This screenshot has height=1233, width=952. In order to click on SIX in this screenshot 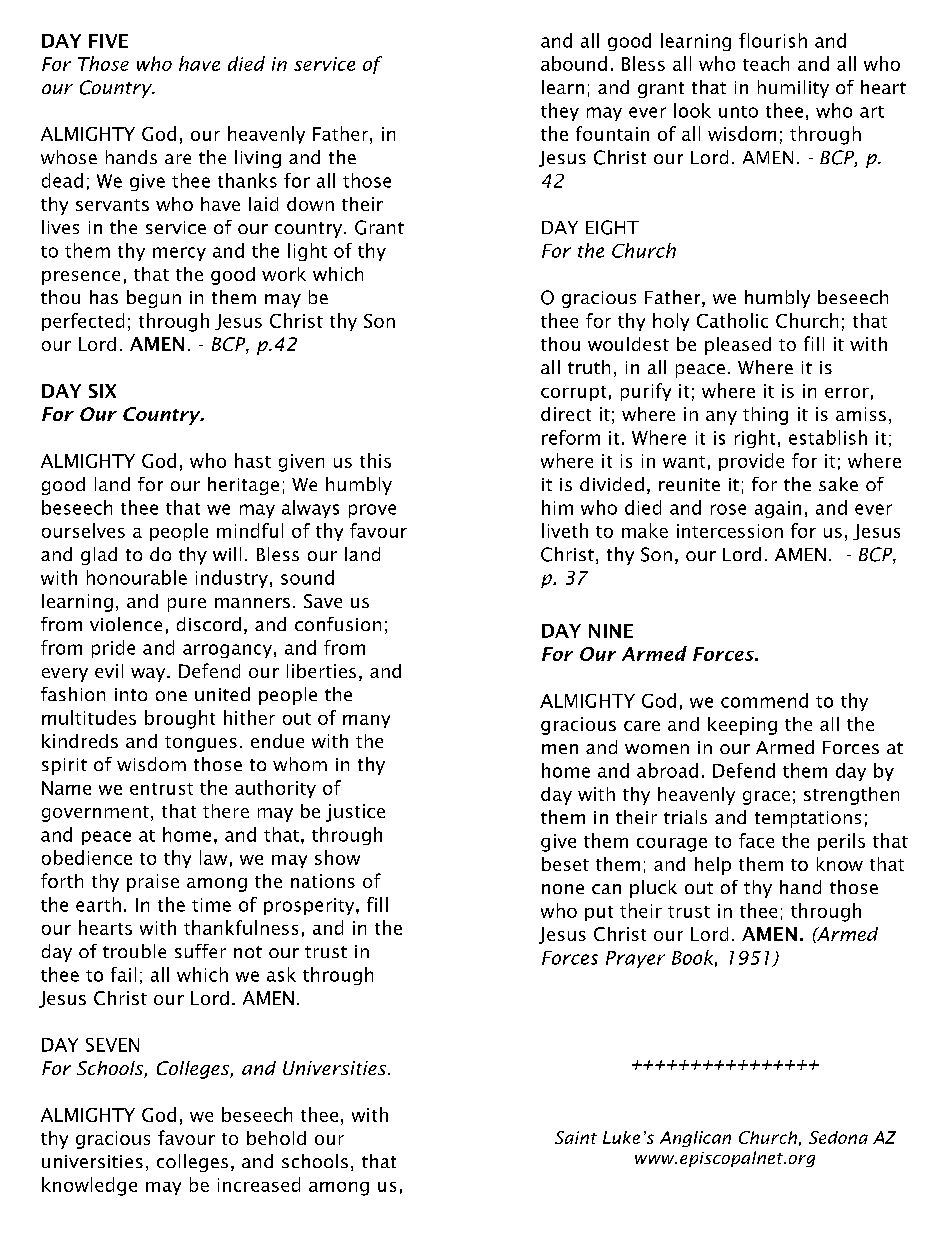, I will do `click(102, 391)`.
